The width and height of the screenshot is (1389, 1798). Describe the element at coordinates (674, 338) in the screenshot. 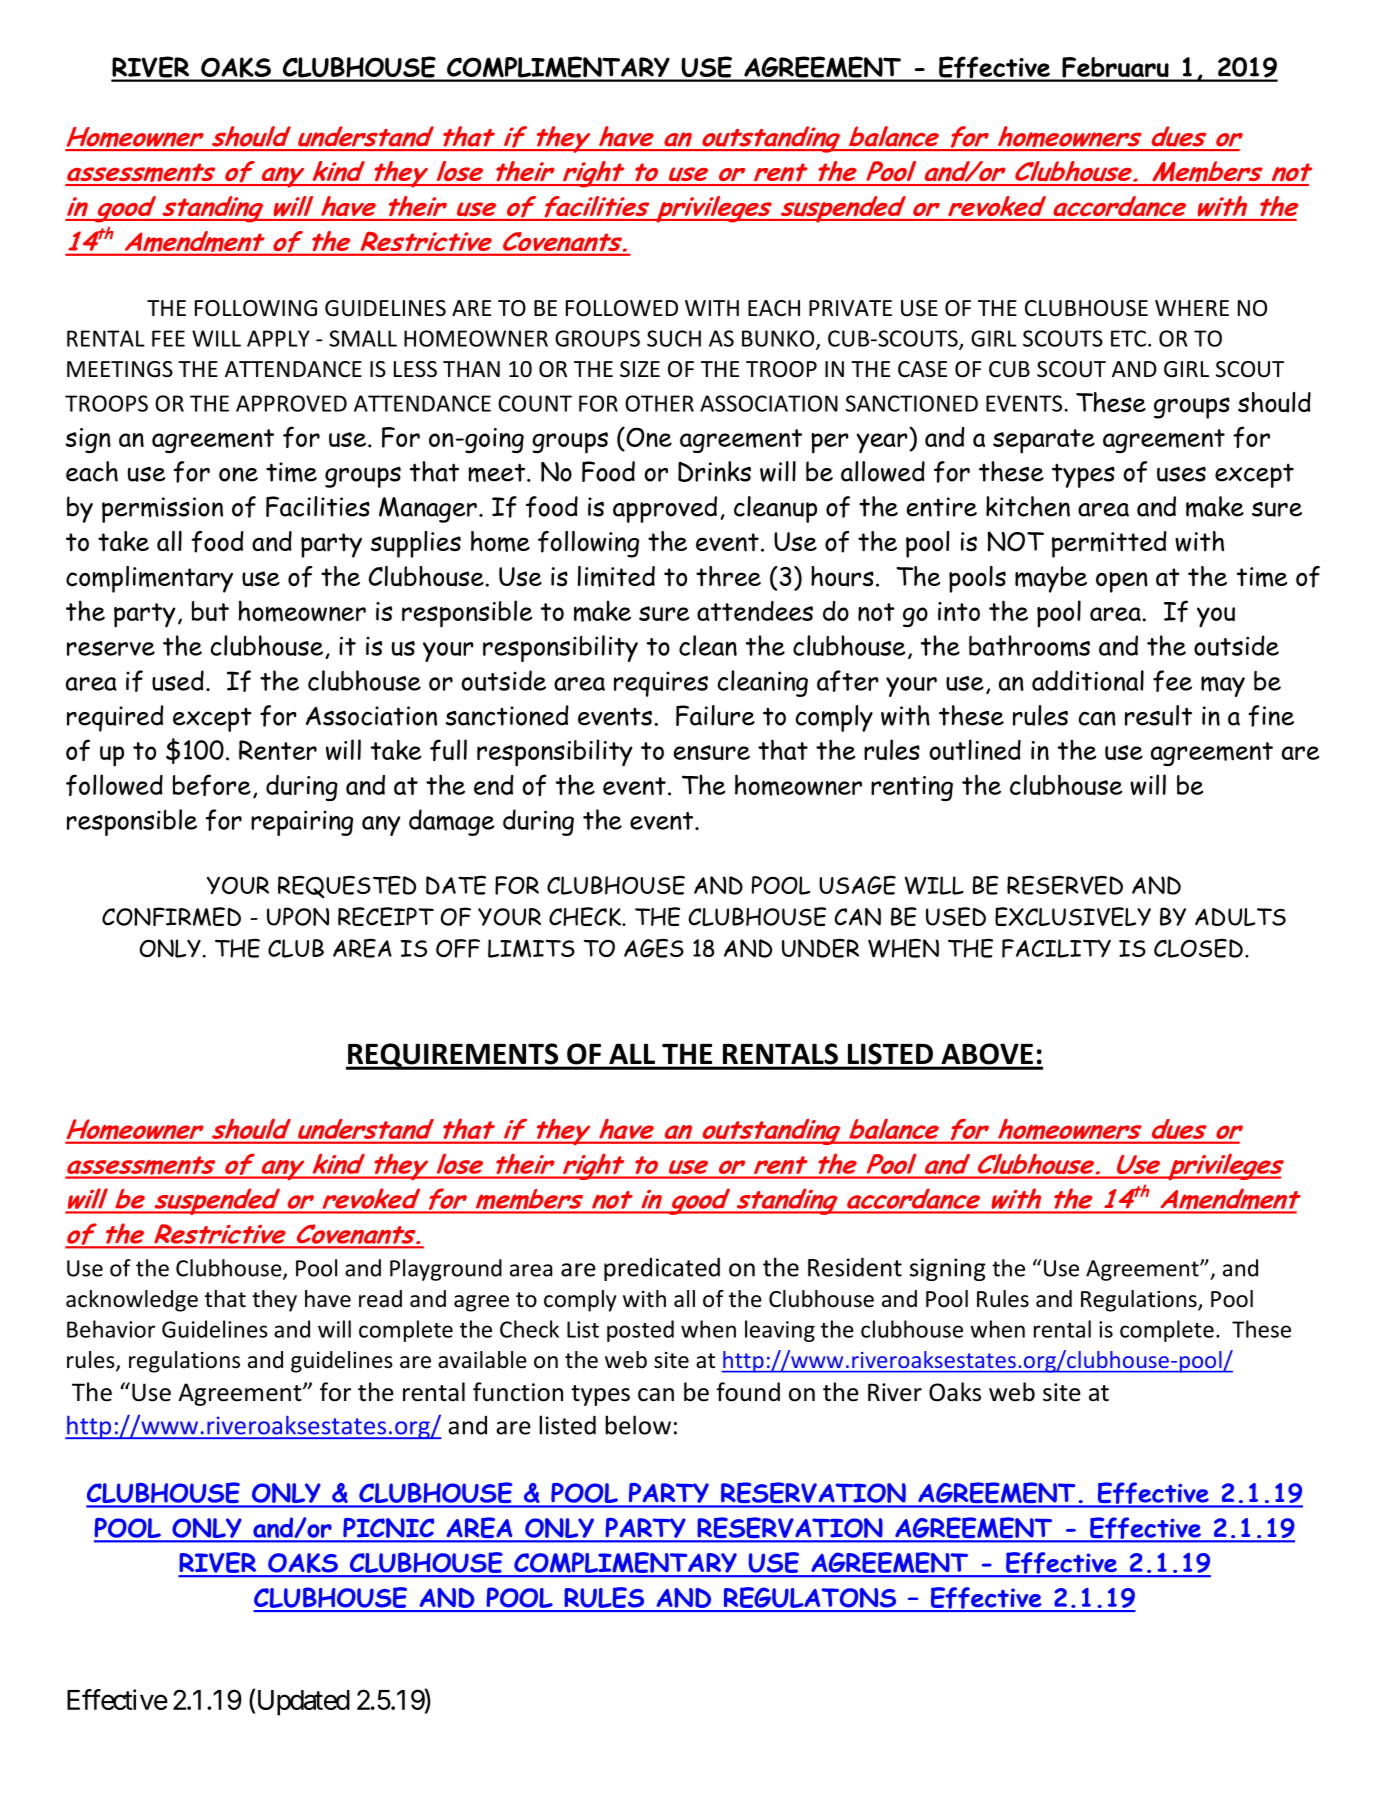

I see `SUCH` at that location.
